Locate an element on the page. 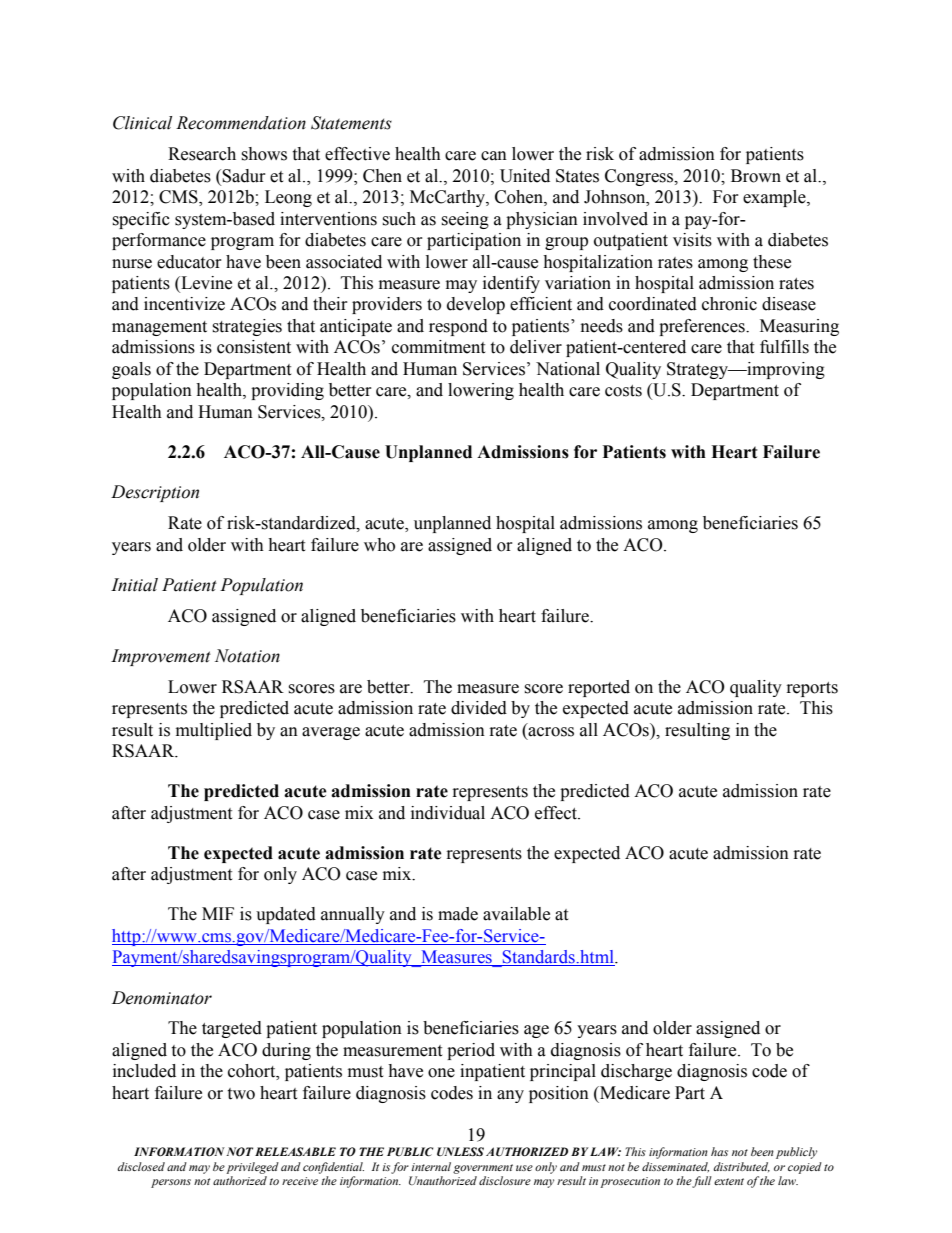 This image has width=952, height=1233. fulfills is located at coordinates (784, 347).
